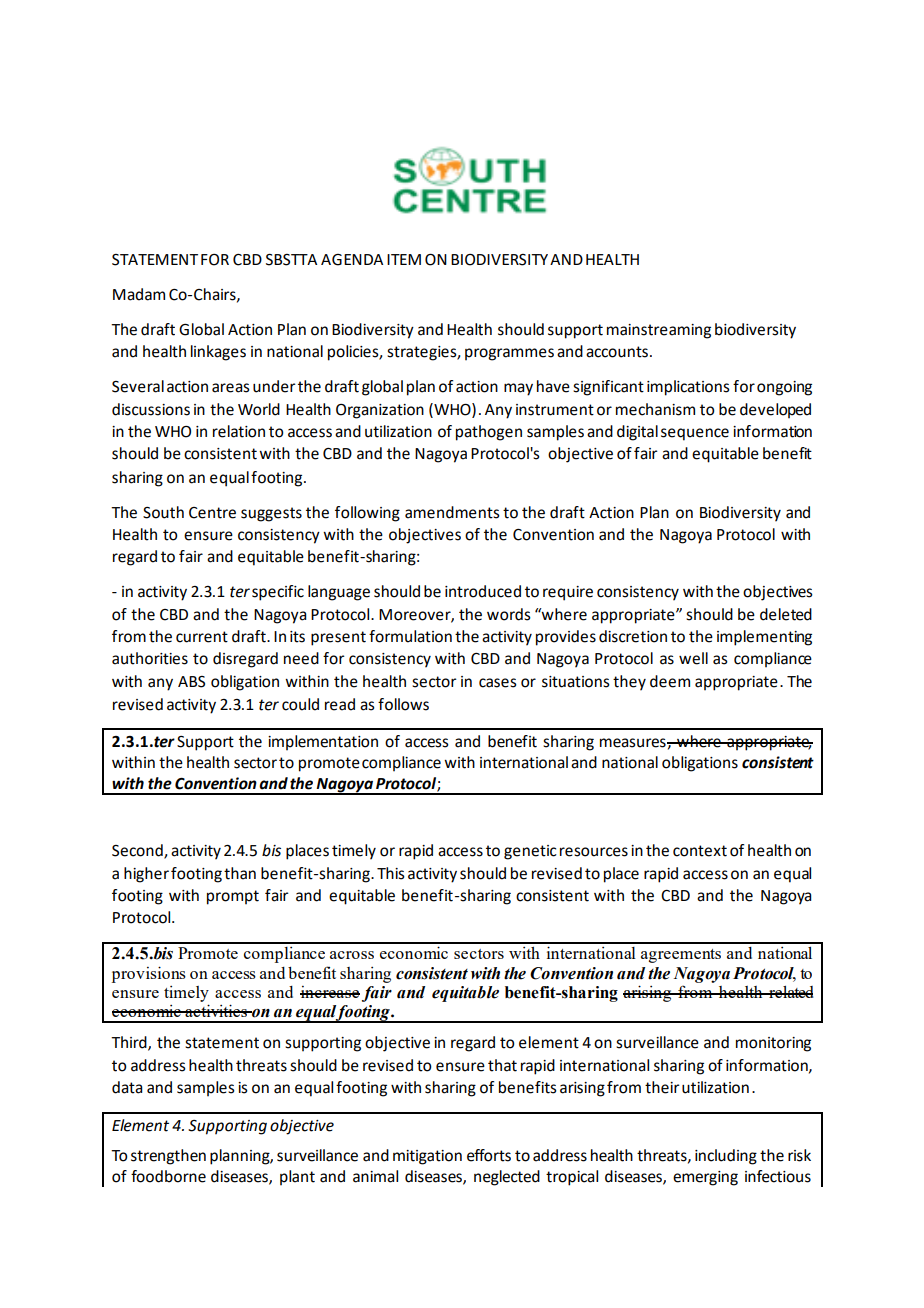  Describe the element at coordinates (618, 352) in the screenshot. I see `accounts` at that location.
